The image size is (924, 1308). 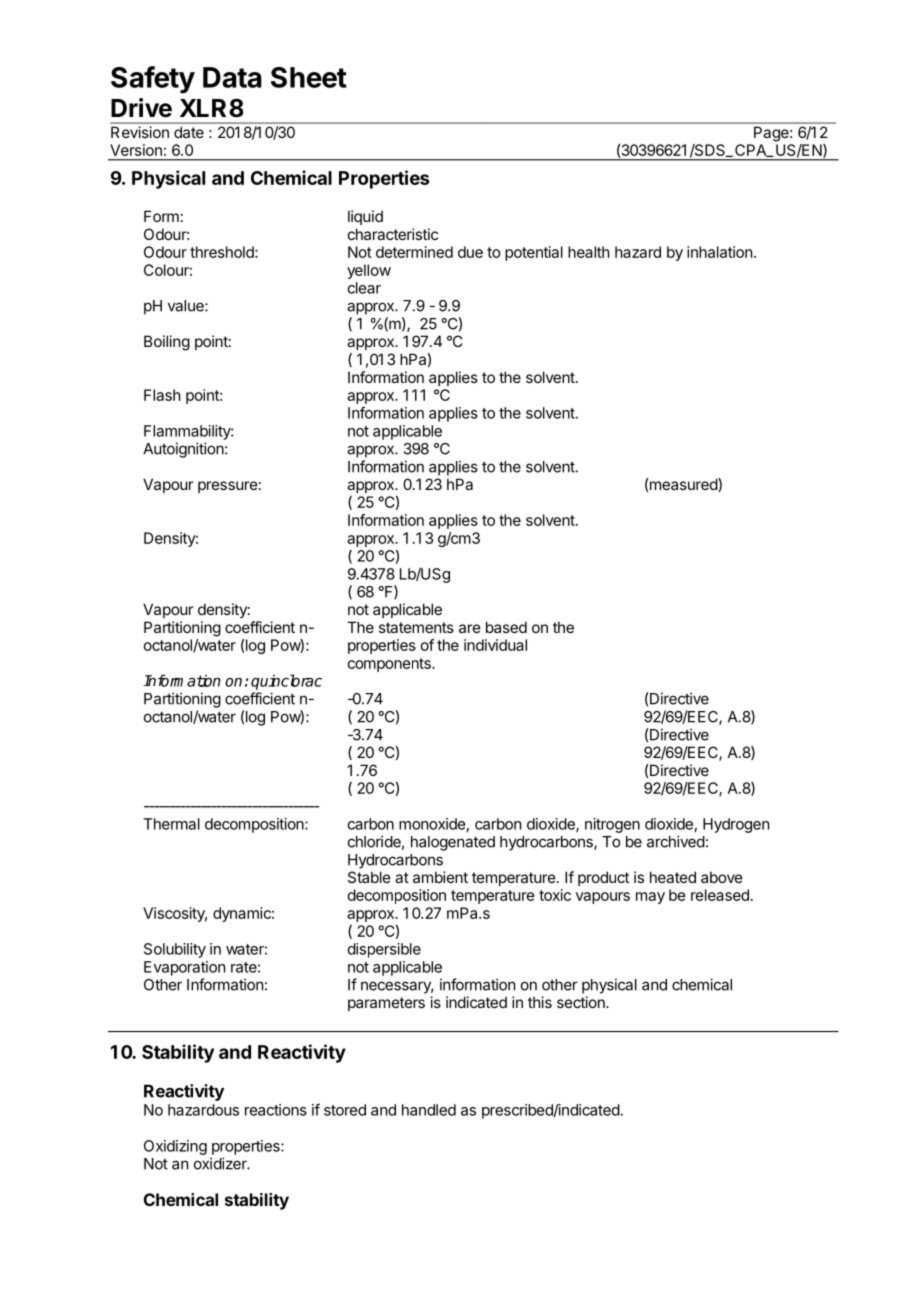 I want to click on handled, so click(x=429, y=1110).
